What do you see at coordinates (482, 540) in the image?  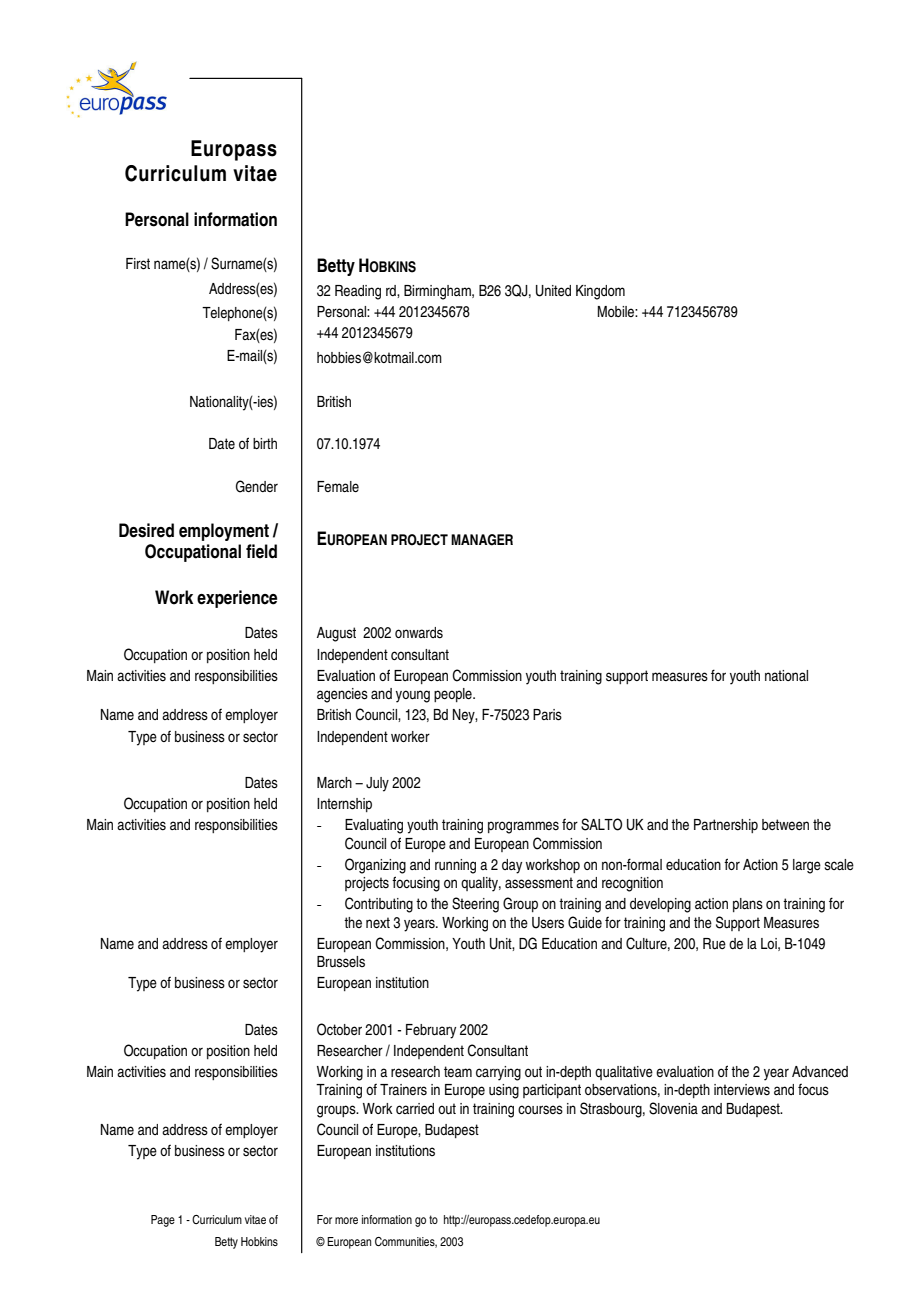 I see `MANAGER` at bounding box center [482, 540].
